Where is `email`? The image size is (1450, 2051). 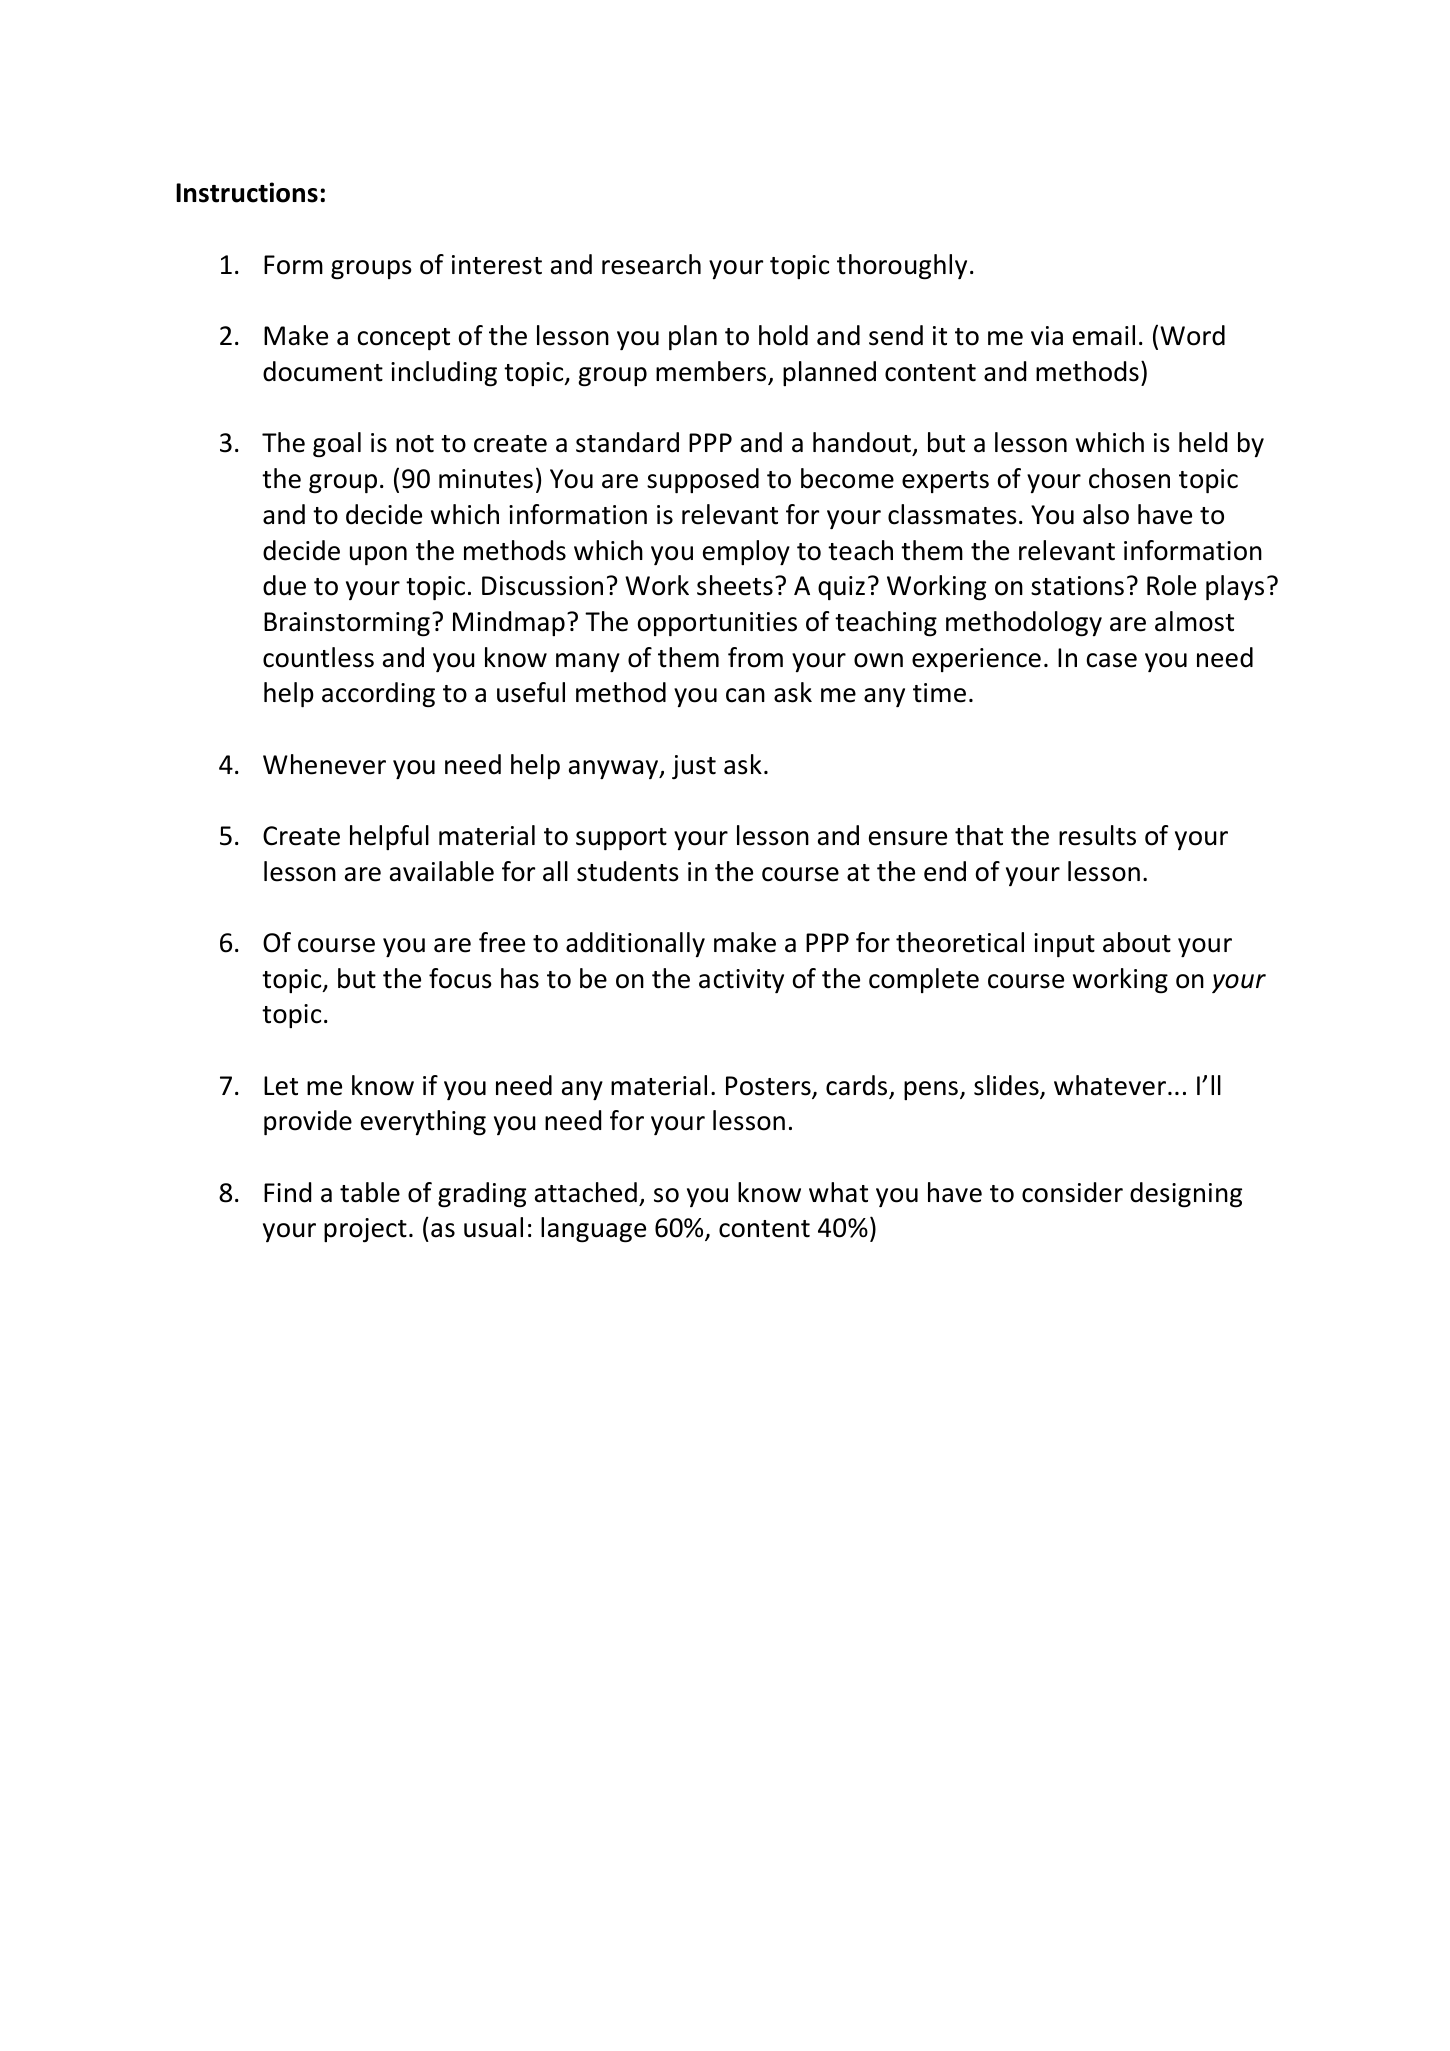 email is located at coordinates (1104, 335).
